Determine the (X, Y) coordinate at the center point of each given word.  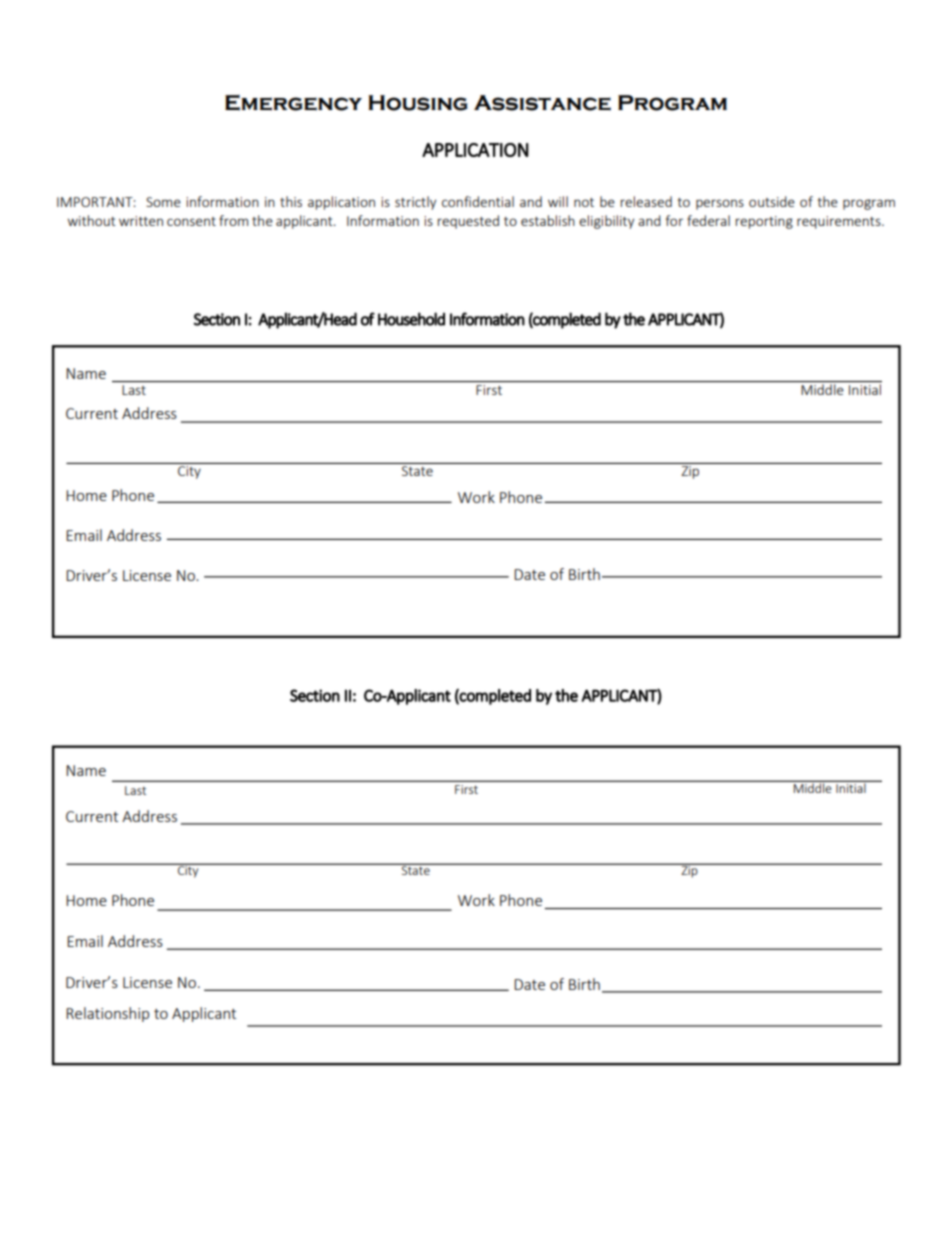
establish (548, 220)
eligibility (606, 222)
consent (191, 221)
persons (720, 204)
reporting (764, 222)
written (141, 221)
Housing (418, 103)
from (233, 220)
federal (708, 220)
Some (163, 202)
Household (411, 319)
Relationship (107, 1014)
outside (772, 201)
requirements (840, 222)
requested (468, 222)
